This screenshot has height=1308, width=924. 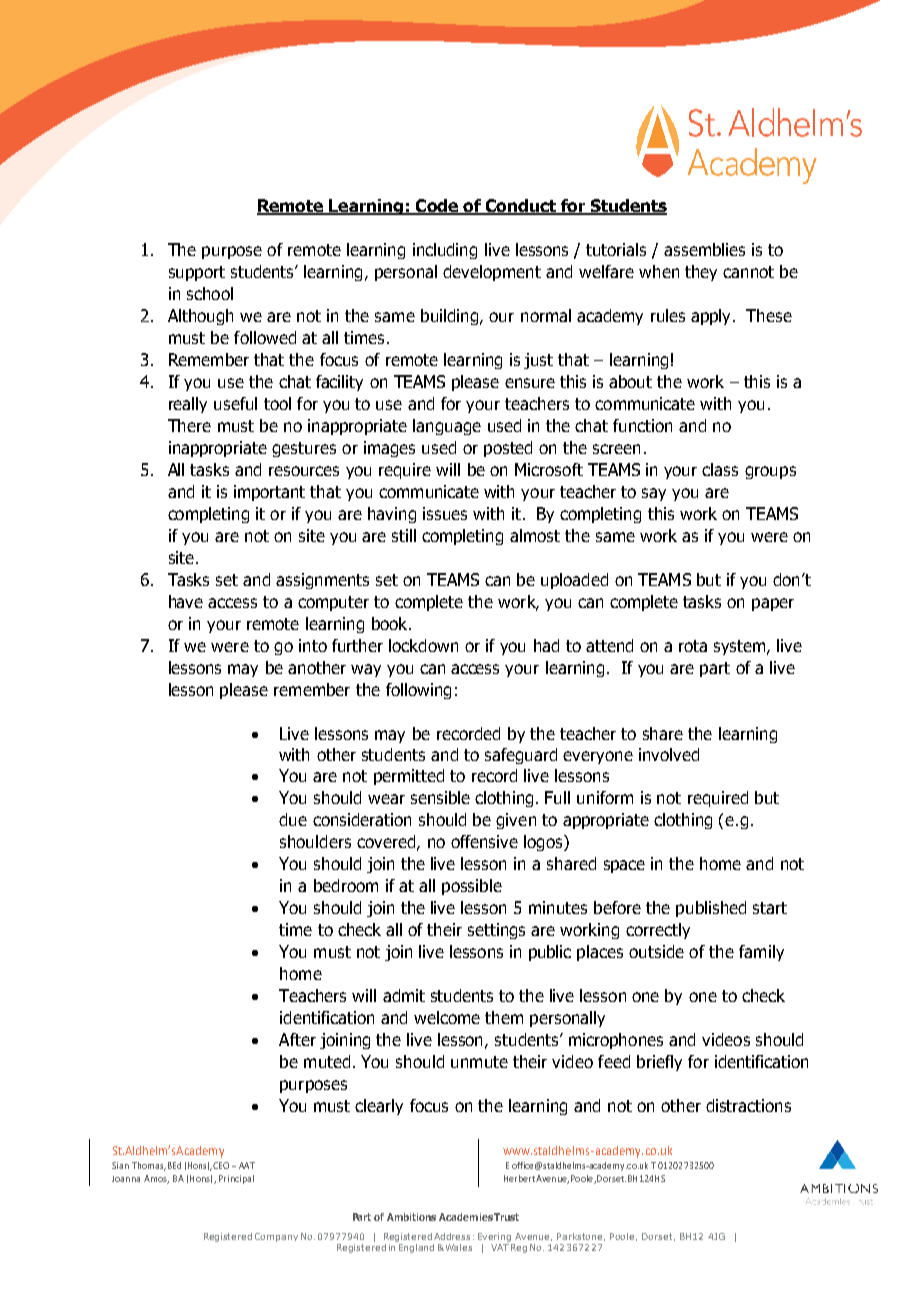 I want to click on including, so click(x=445, y=251).
